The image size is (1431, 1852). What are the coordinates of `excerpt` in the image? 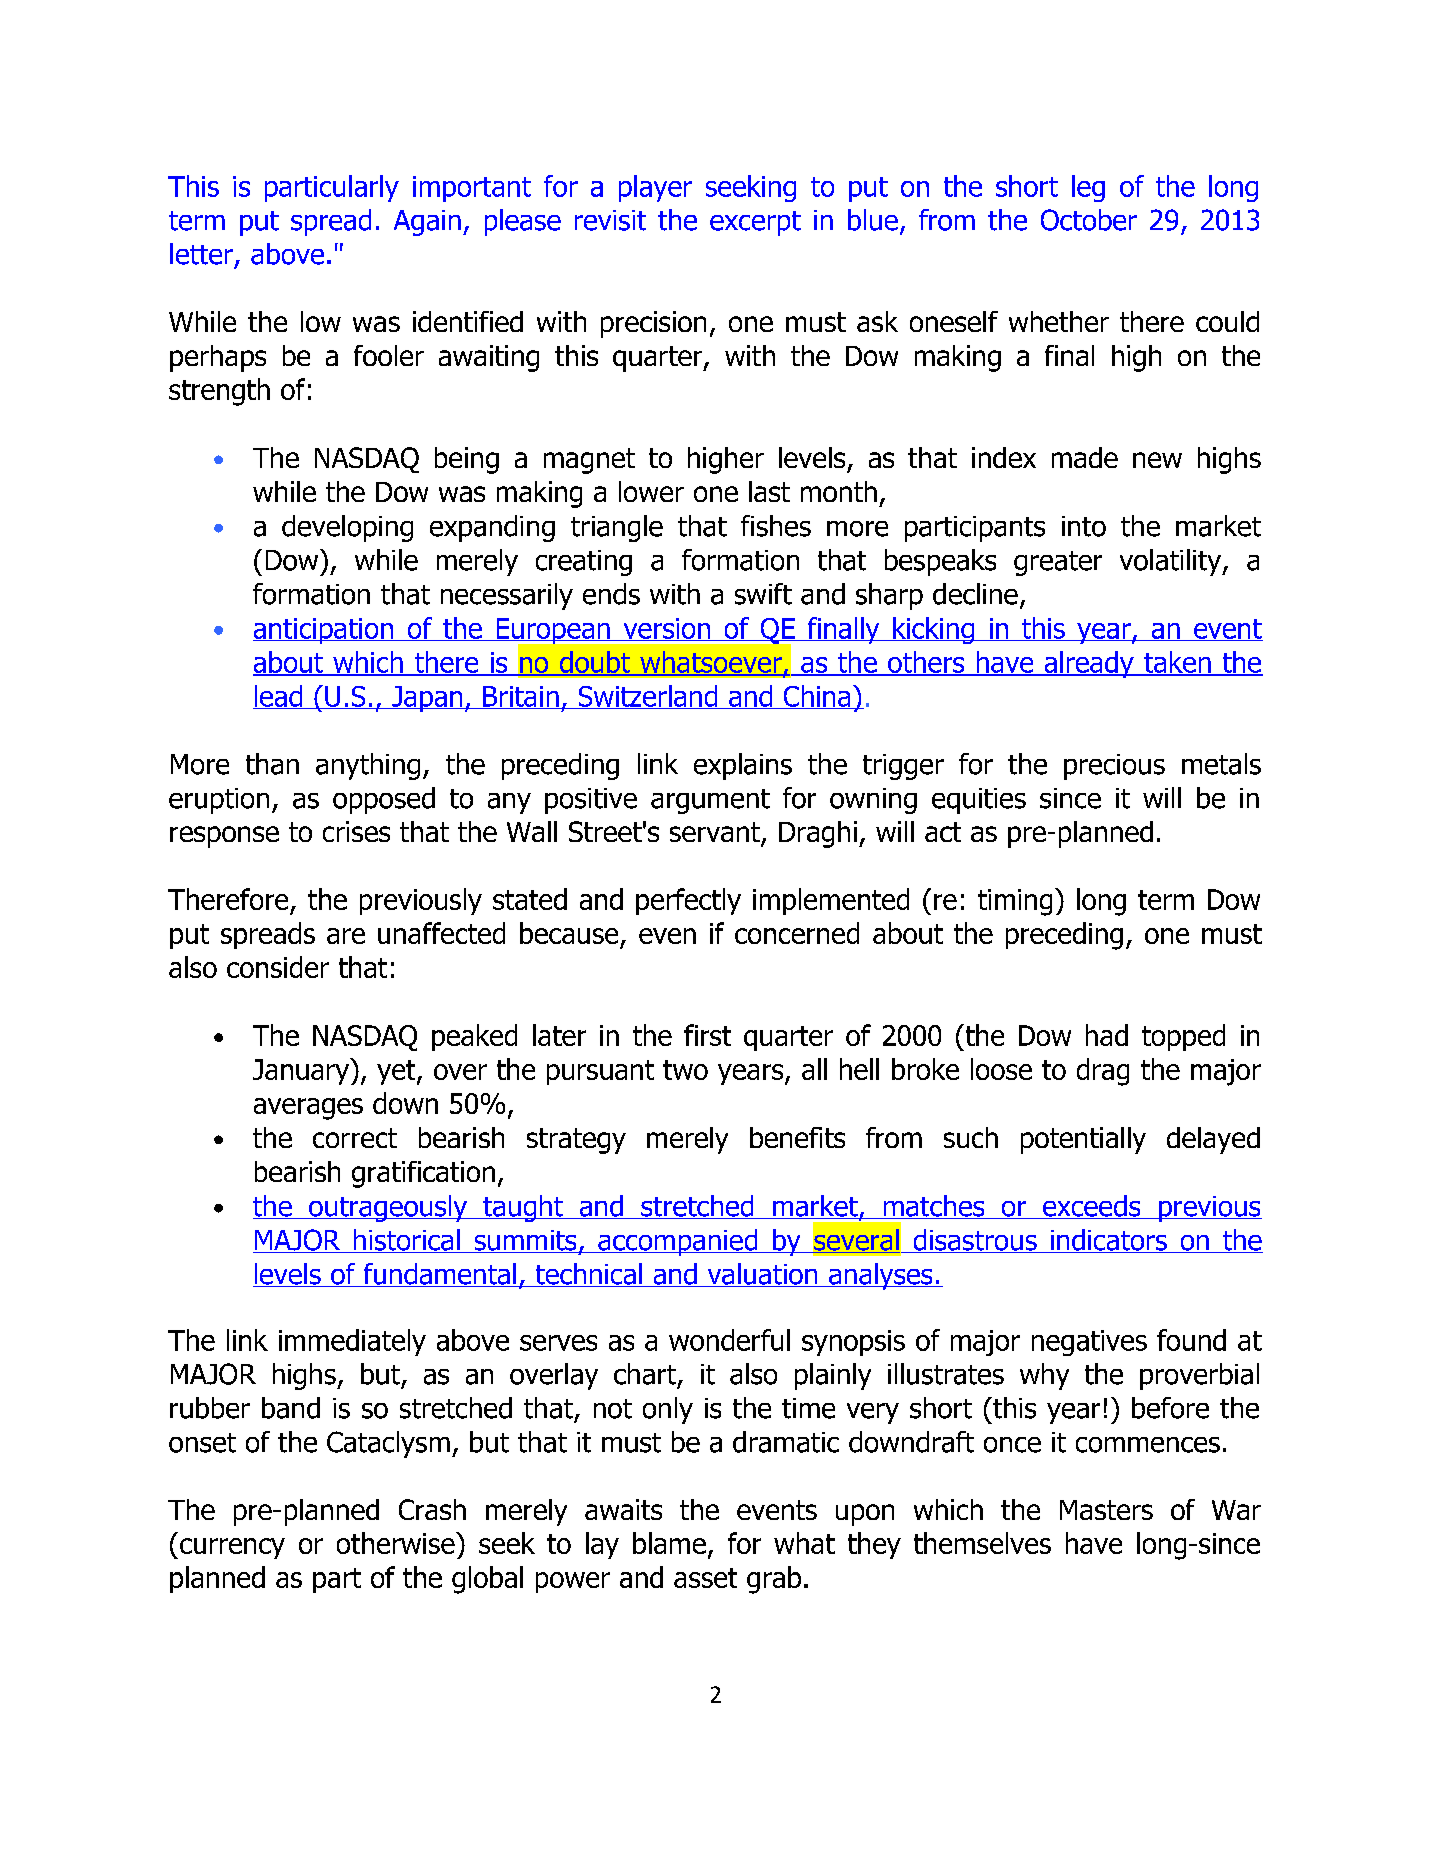 It's located at (755, 223).
